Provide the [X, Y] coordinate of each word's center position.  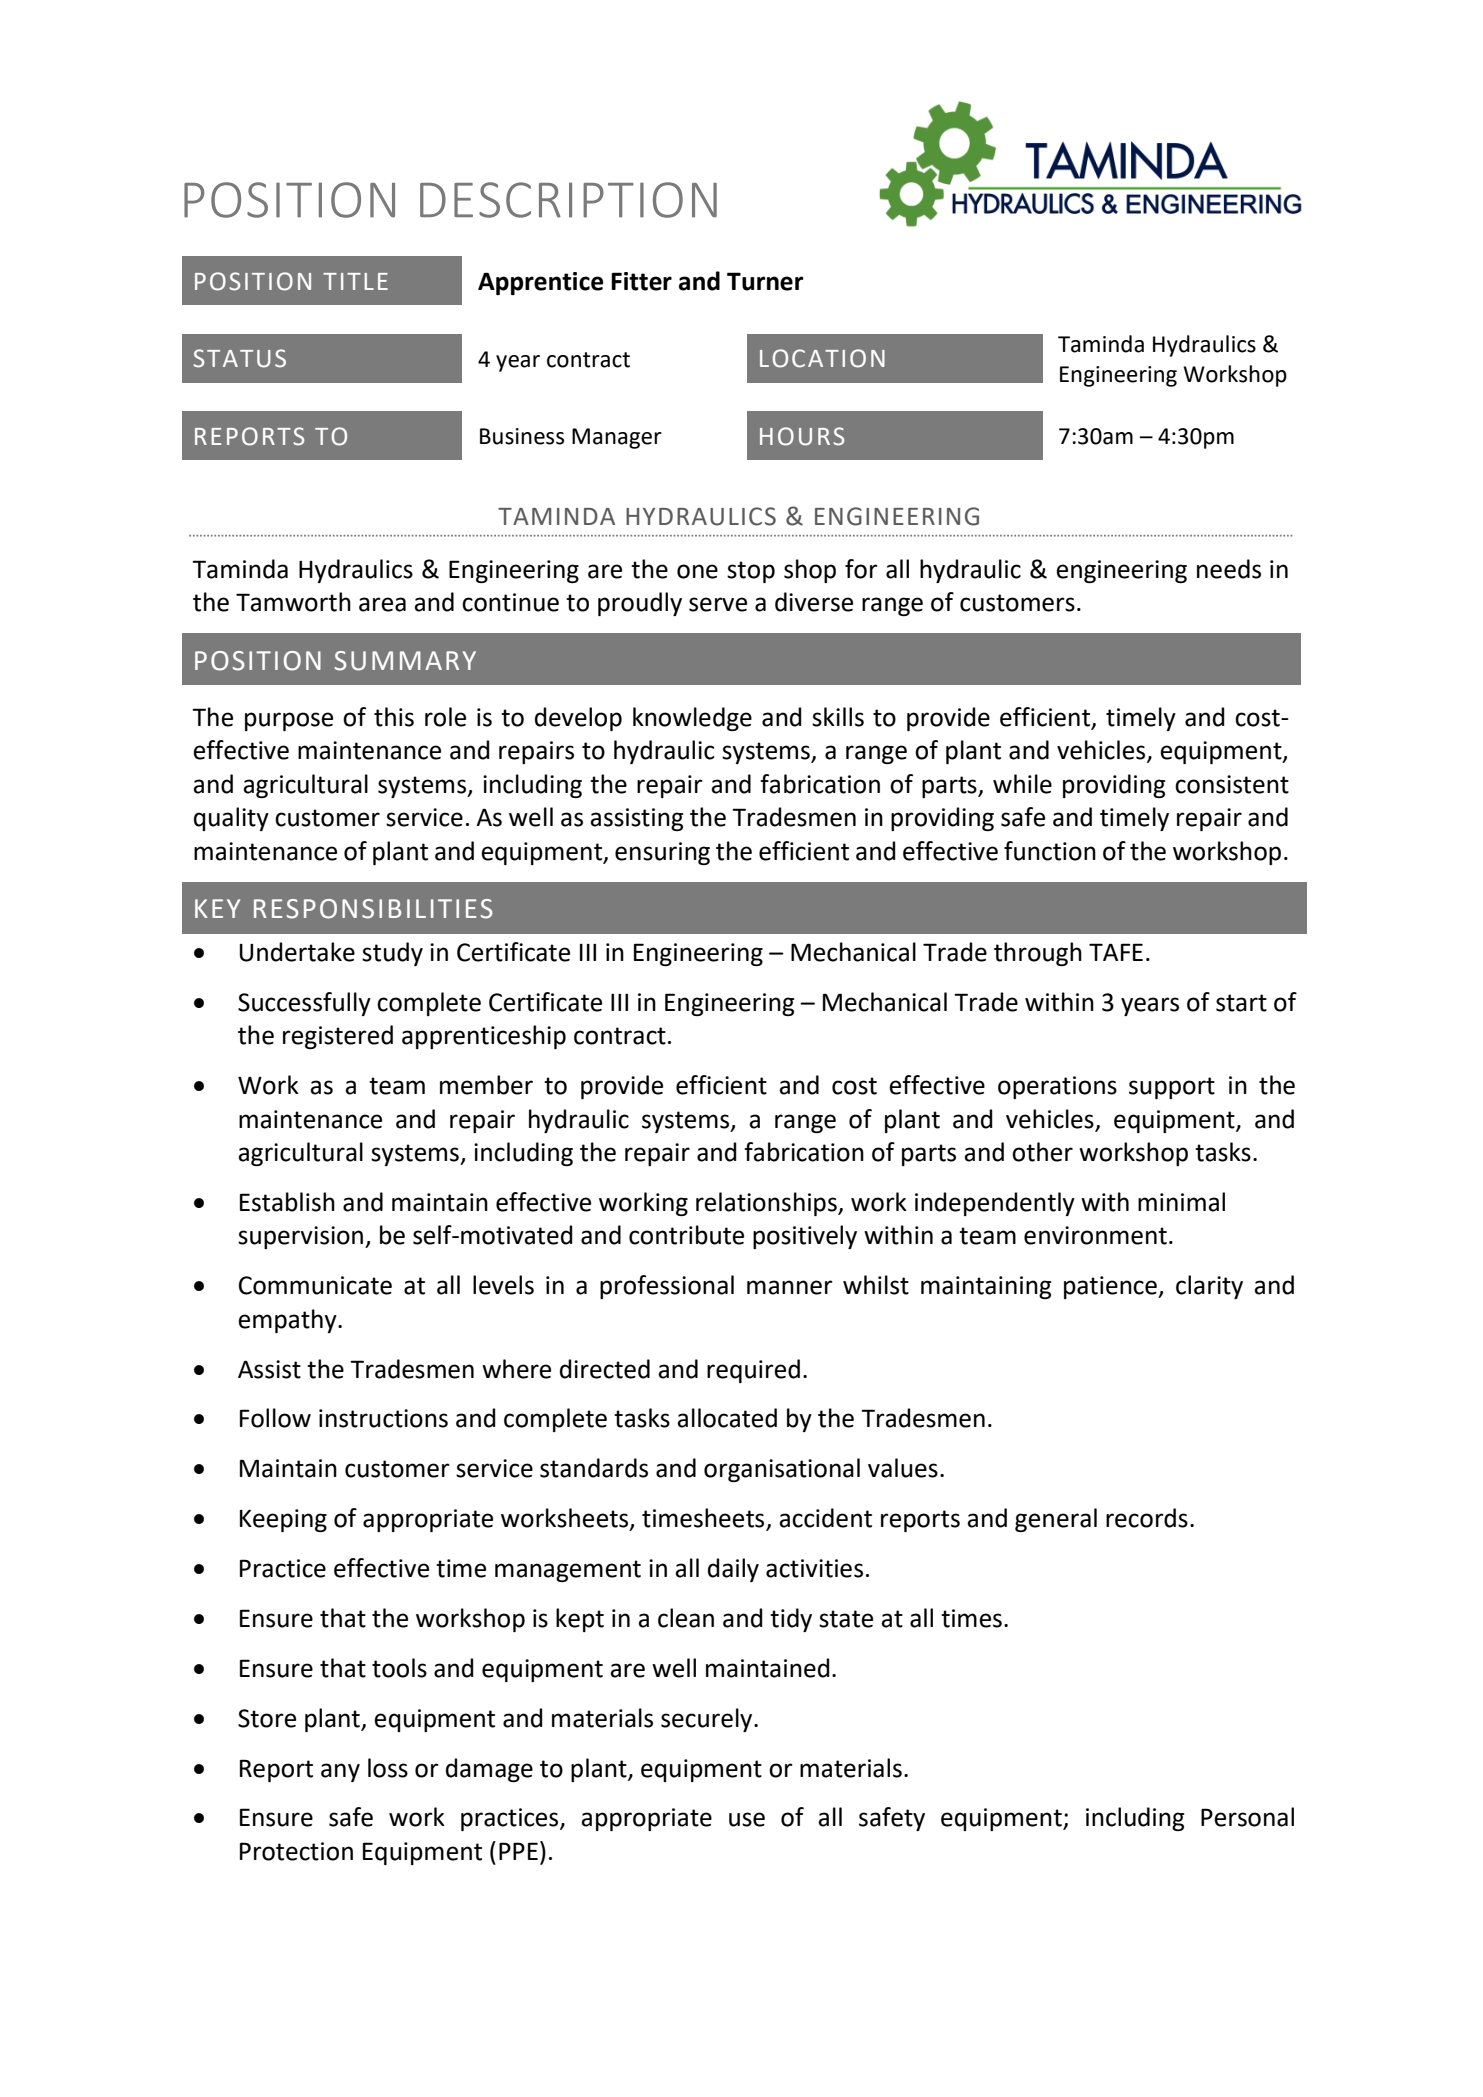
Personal [1247, 1817]
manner [790, 1287]
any [340, 1772]
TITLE [355, 281]
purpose [289, 721]
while [1022, 784]
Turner [765, 281]
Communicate [315, 1285]
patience [1111, 1287]
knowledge [692, 719]
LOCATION [822, 358]
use [747, 1819]
